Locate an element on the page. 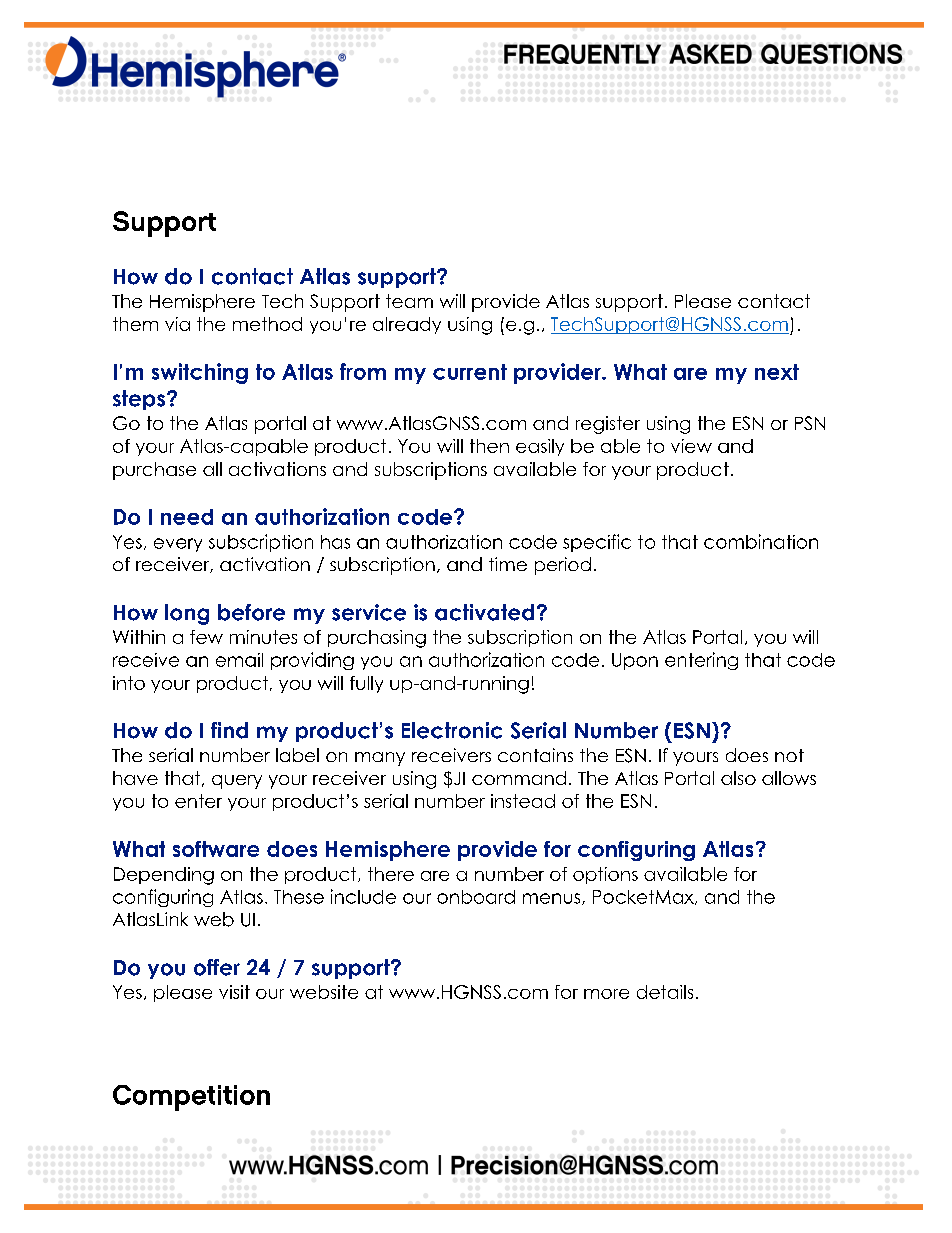 The height and width of the page is (1233, 952). Electronic is located at coordinates (452, 730).
